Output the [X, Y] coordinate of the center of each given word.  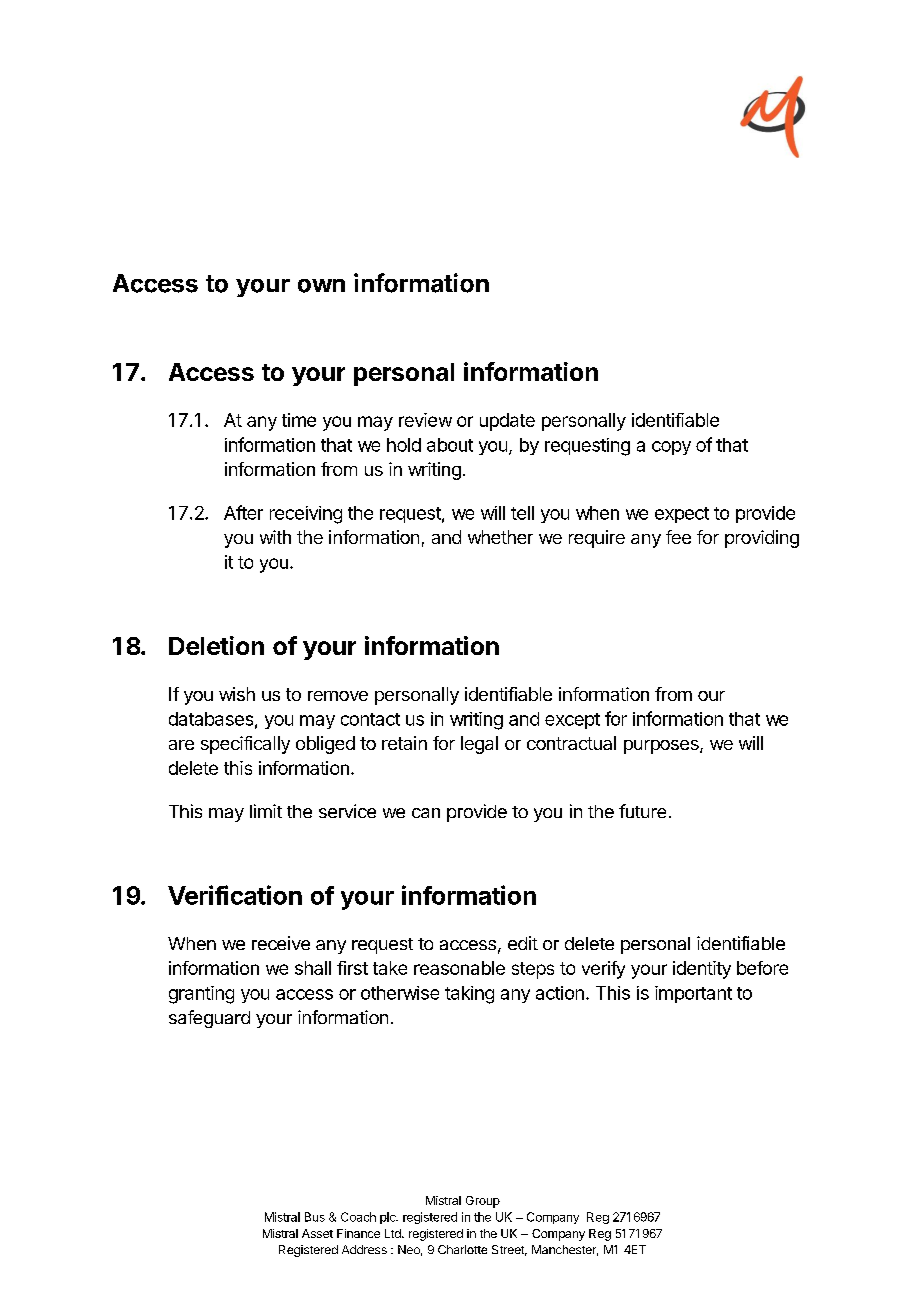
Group [483, 1202]
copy [671, 448]
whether [500, 537]
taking [469, 995]
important [693, 994]
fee [678, 537]
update [507, 422]
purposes [662, 747]
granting [201, 995]
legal [479, 745]
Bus [315, 1217]
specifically [245, 745]
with [275, 537]
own [321, 286]
